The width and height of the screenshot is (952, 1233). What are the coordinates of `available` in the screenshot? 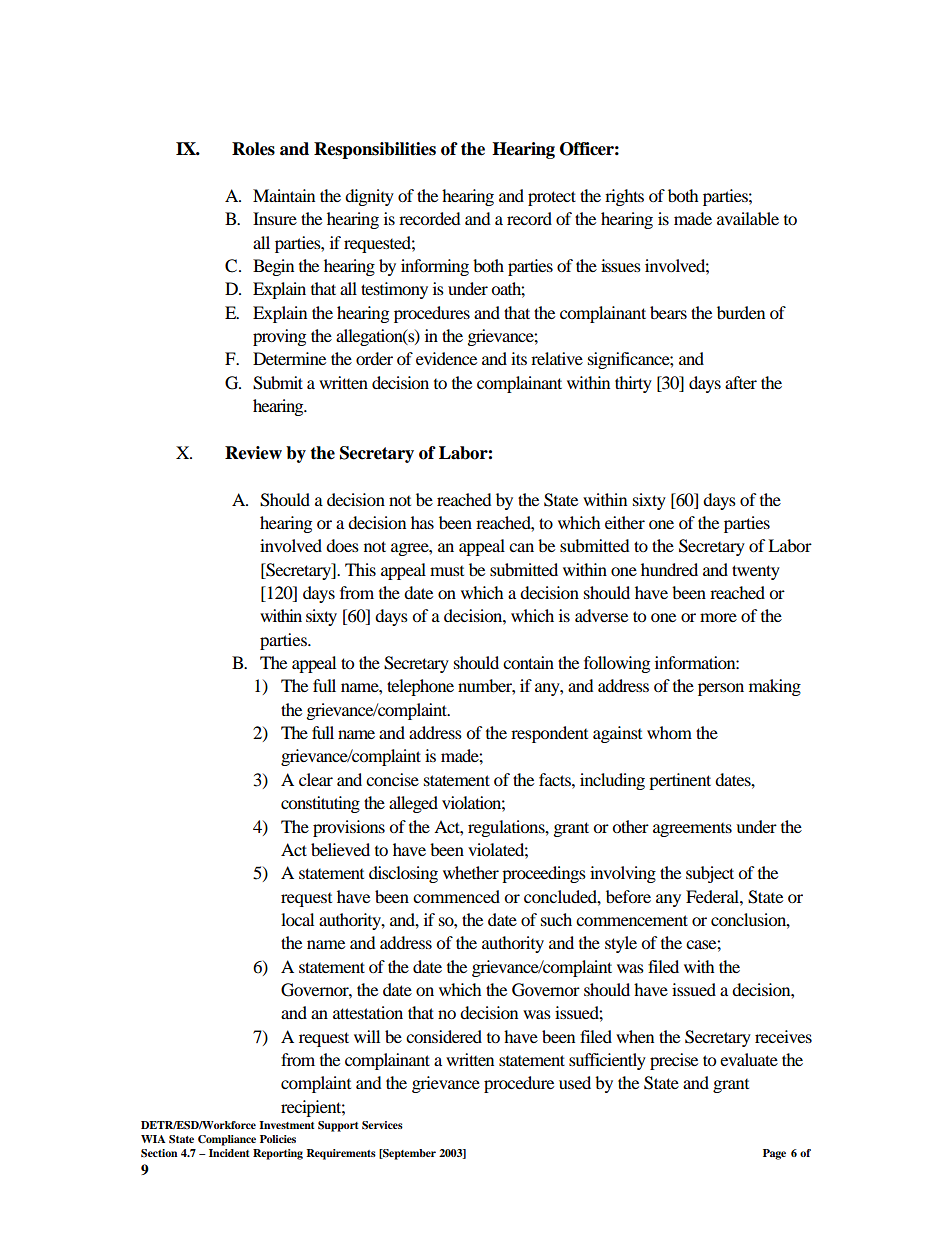 It's located at (748, 218).
